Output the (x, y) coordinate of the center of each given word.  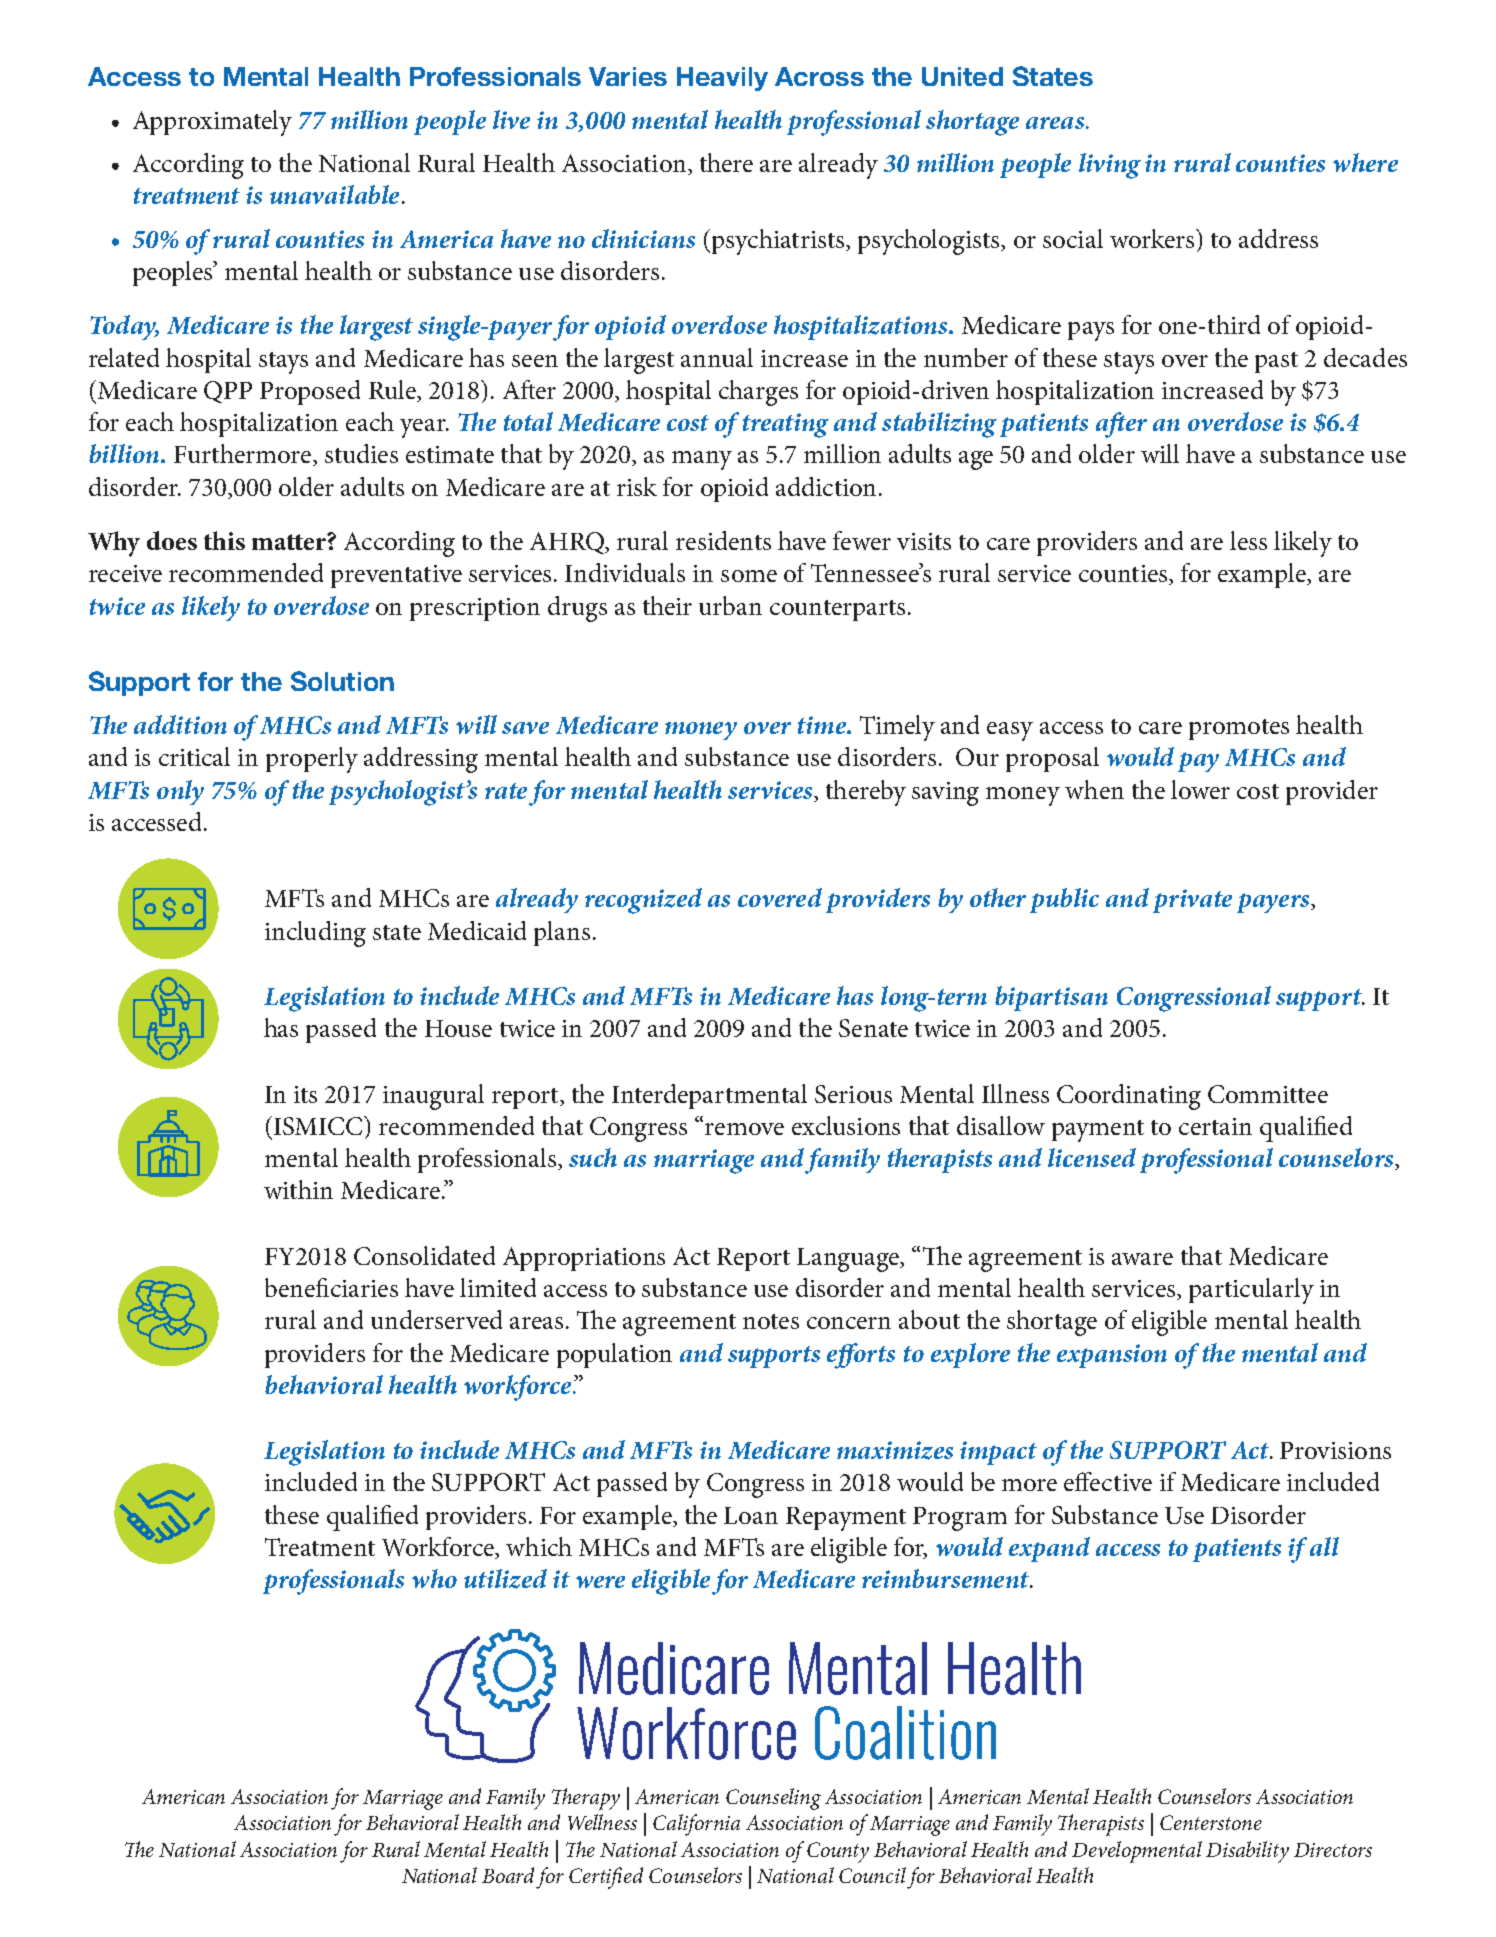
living (1110, 166)
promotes (1239, 729)
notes (771, 1321)
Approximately (212, 123)
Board (508, 1875)
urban (730, 605)
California (696, 1825)
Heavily (722, 79)
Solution (342, 681)
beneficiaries (331, 1287)
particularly (1251, 1291)
